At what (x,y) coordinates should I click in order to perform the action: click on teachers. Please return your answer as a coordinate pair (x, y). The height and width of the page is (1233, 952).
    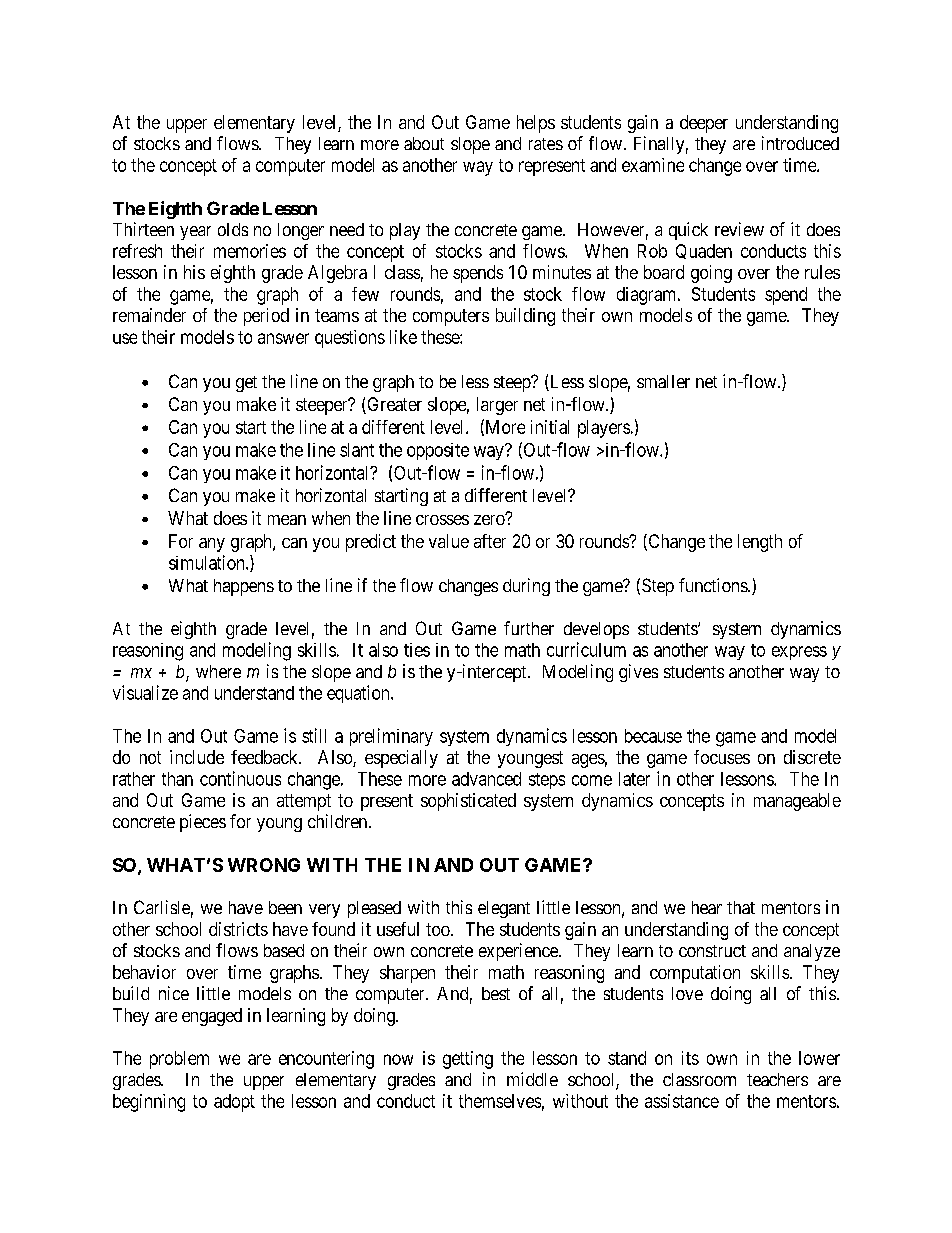
    Looking at the image, I should click on (777, 1079).
